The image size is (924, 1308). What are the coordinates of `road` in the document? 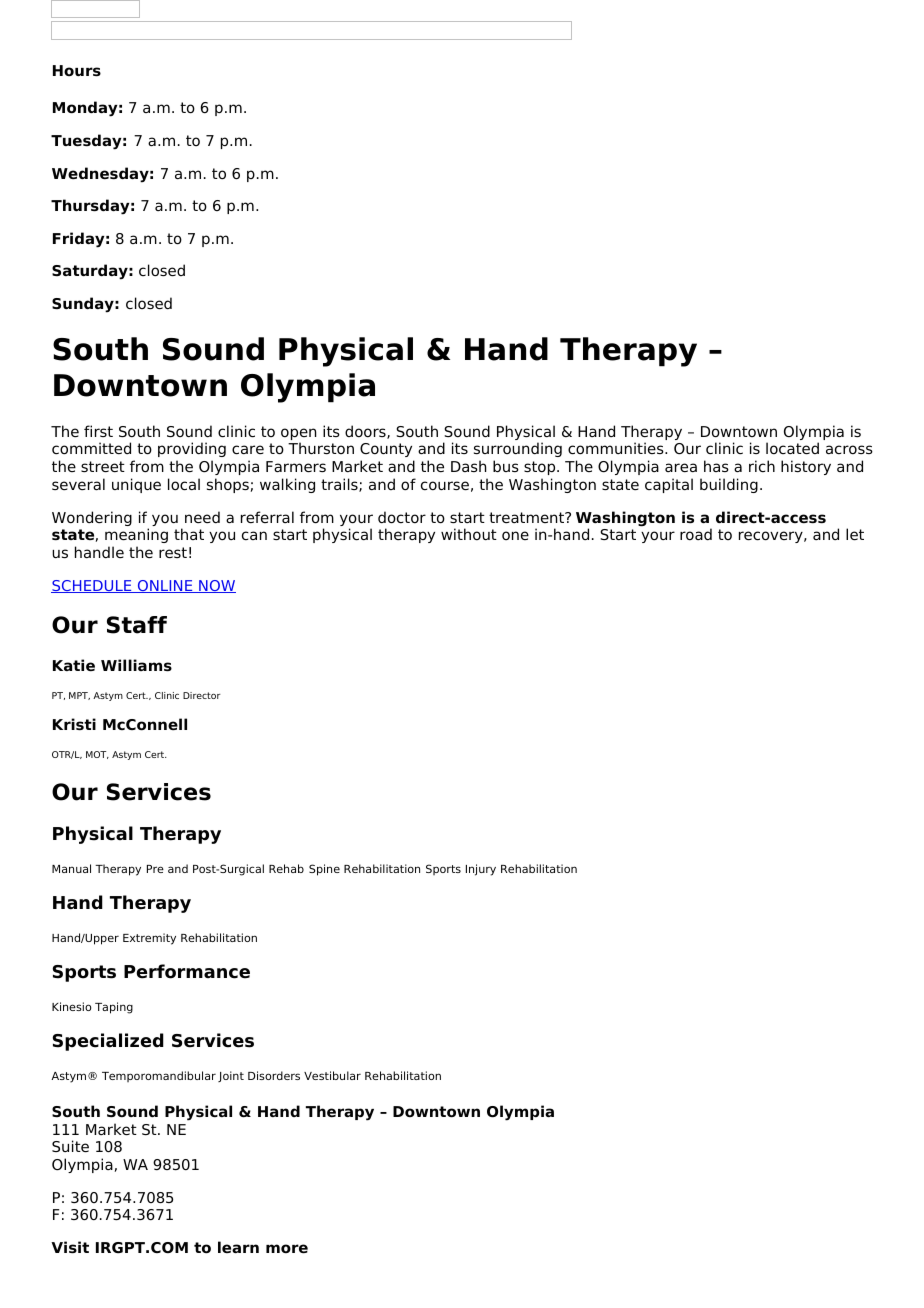 It's located at (696, 534).
